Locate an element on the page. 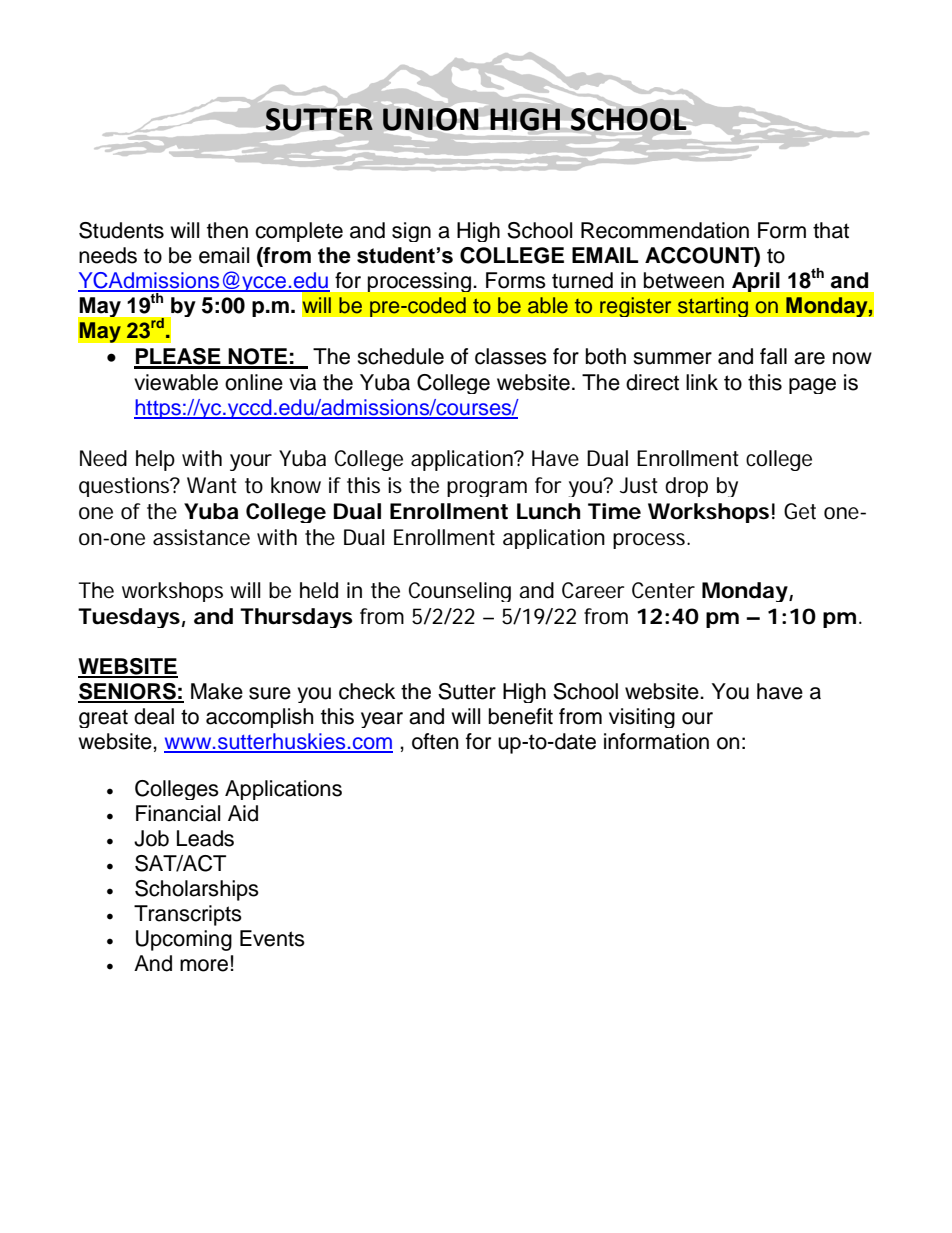 This image has width=952, height=1233. UNION is located at coordinates (431, 119).
